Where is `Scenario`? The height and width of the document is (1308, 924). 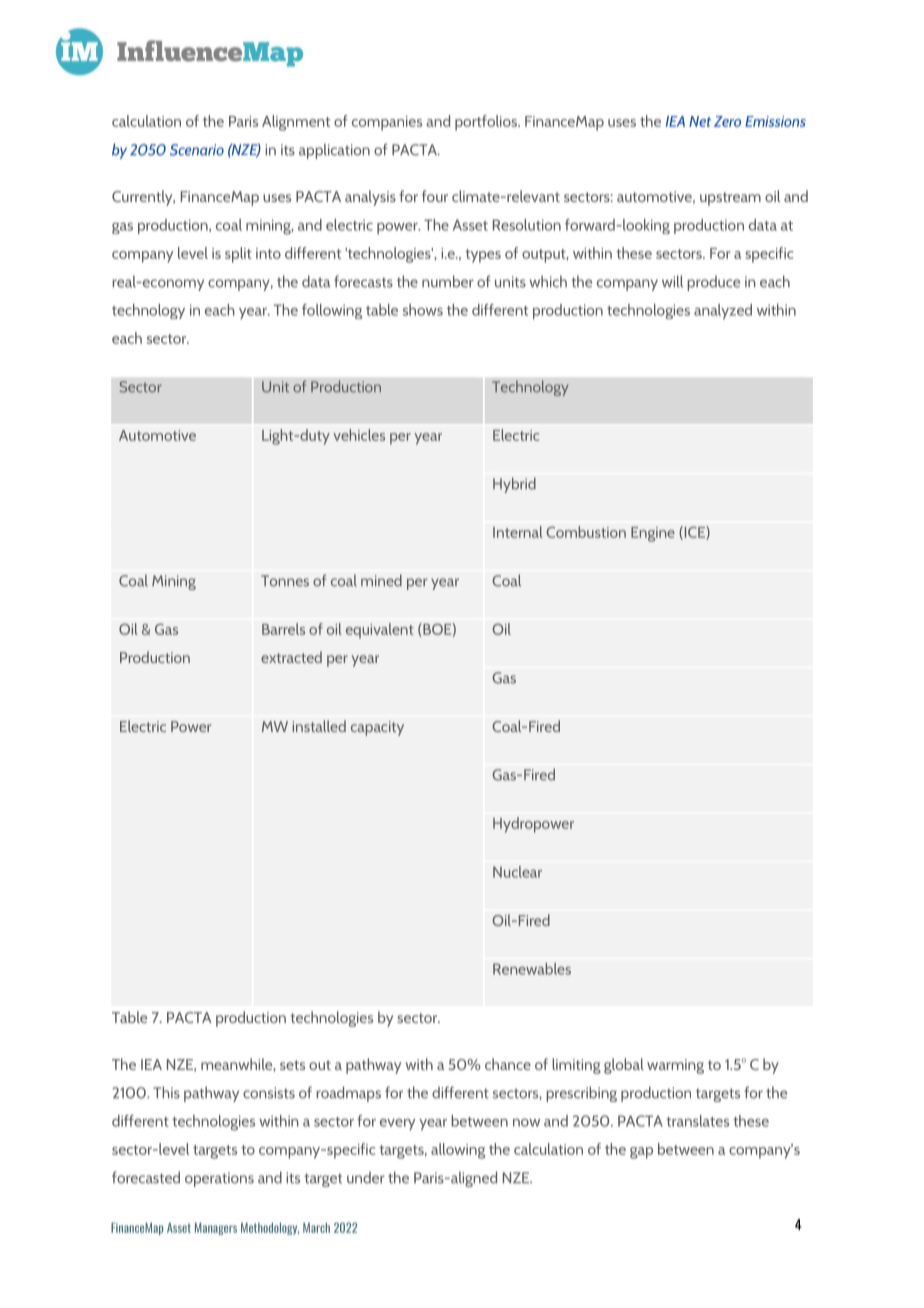 Scenario is located at coordinates (197, 150).
